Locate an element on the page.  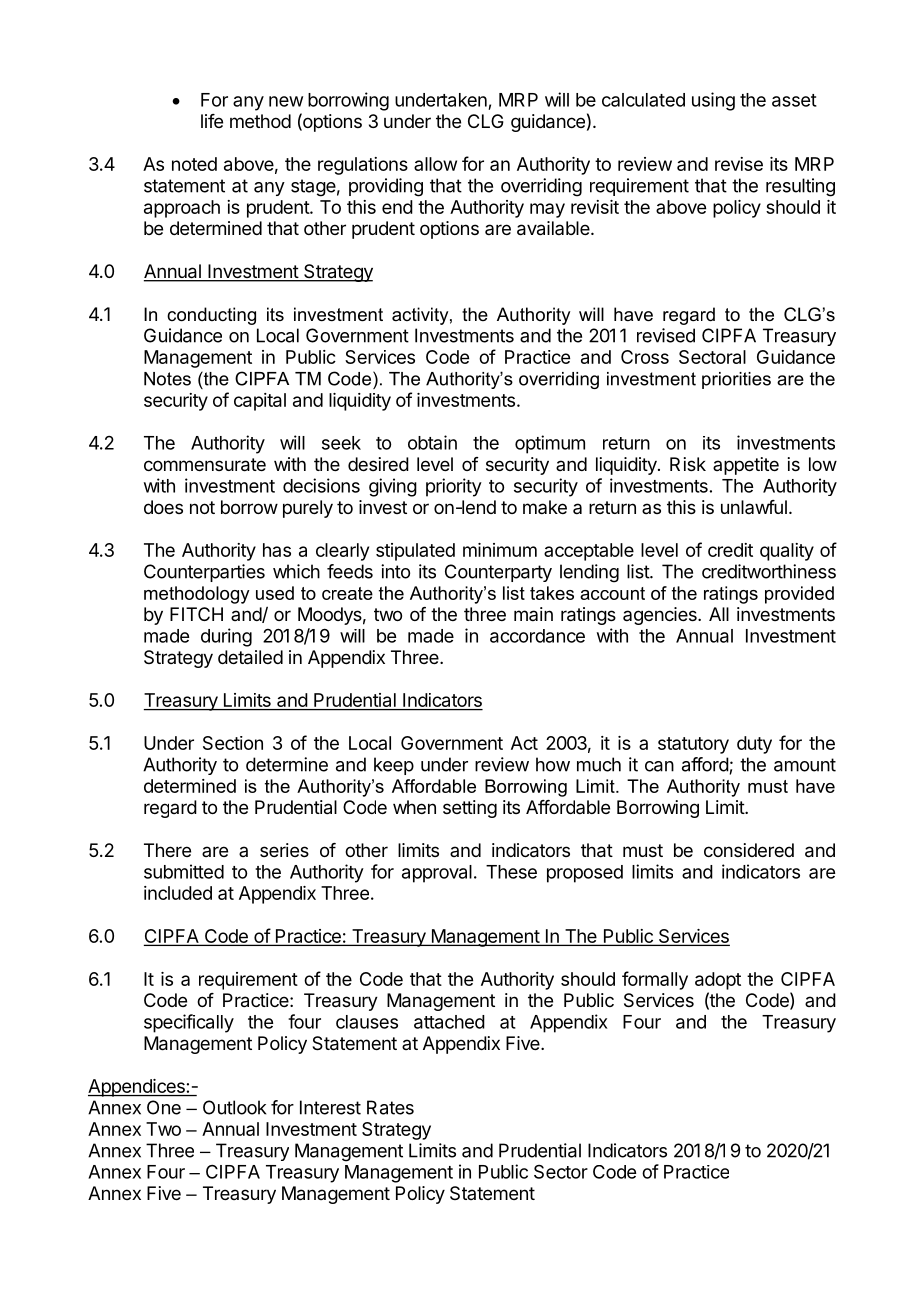
using is located at coordinates (713, 101).
